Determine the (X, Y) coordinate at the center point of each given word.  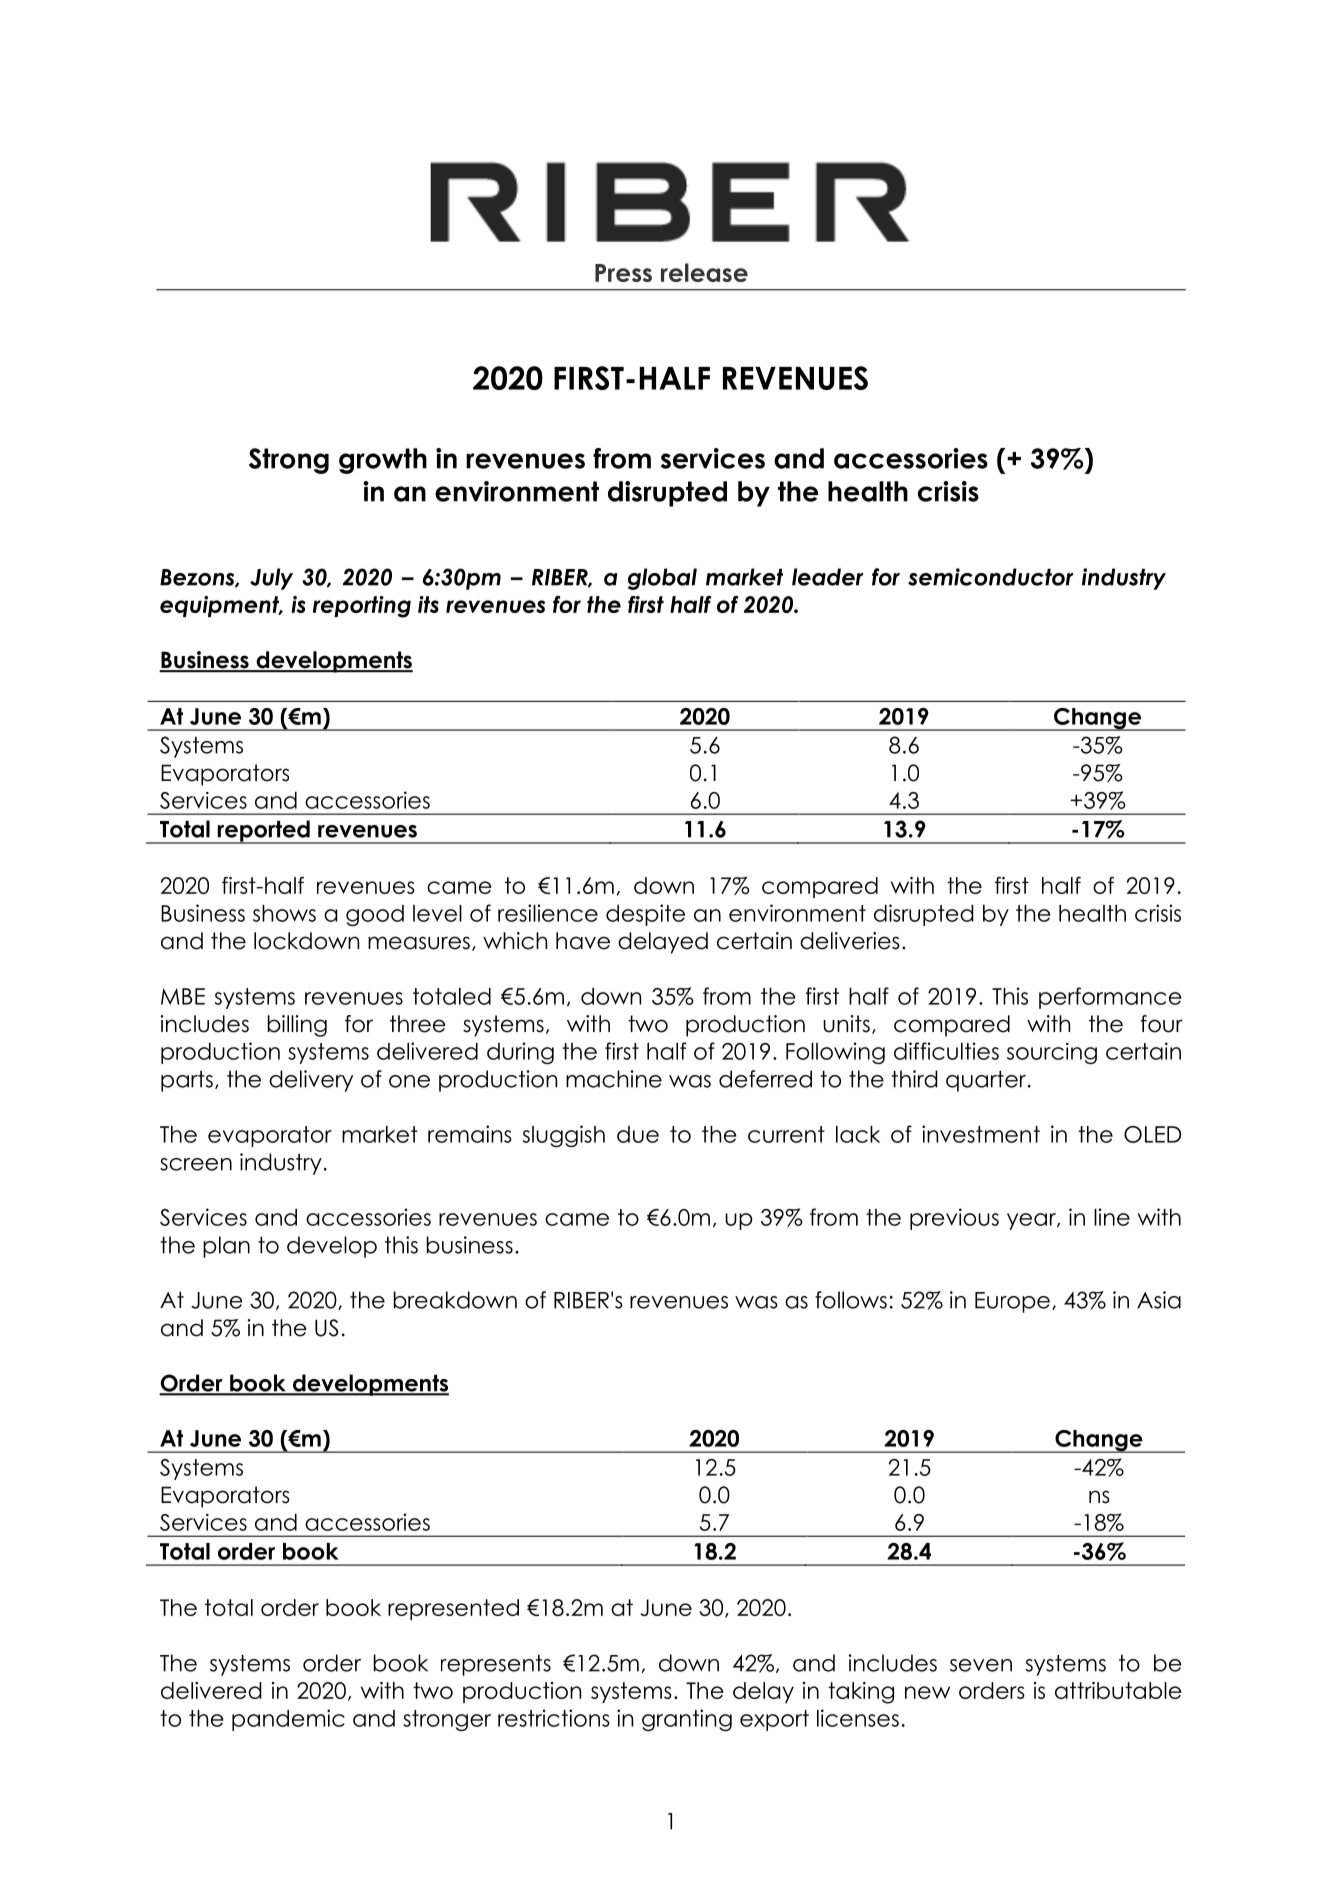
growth (383, 461)
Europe (1012, 1302)
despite (645, 915)
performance (1110, 998)
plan (226, 1247)
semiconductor (991, 577)
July (271, 579)
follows (851, 1300)
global (662, 579)
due (638, 1134)
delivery (311, 1081)
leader (828, 577)
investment (981, 1134)
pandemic (288, 1720)
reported (263, 832)
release (704, 272)
